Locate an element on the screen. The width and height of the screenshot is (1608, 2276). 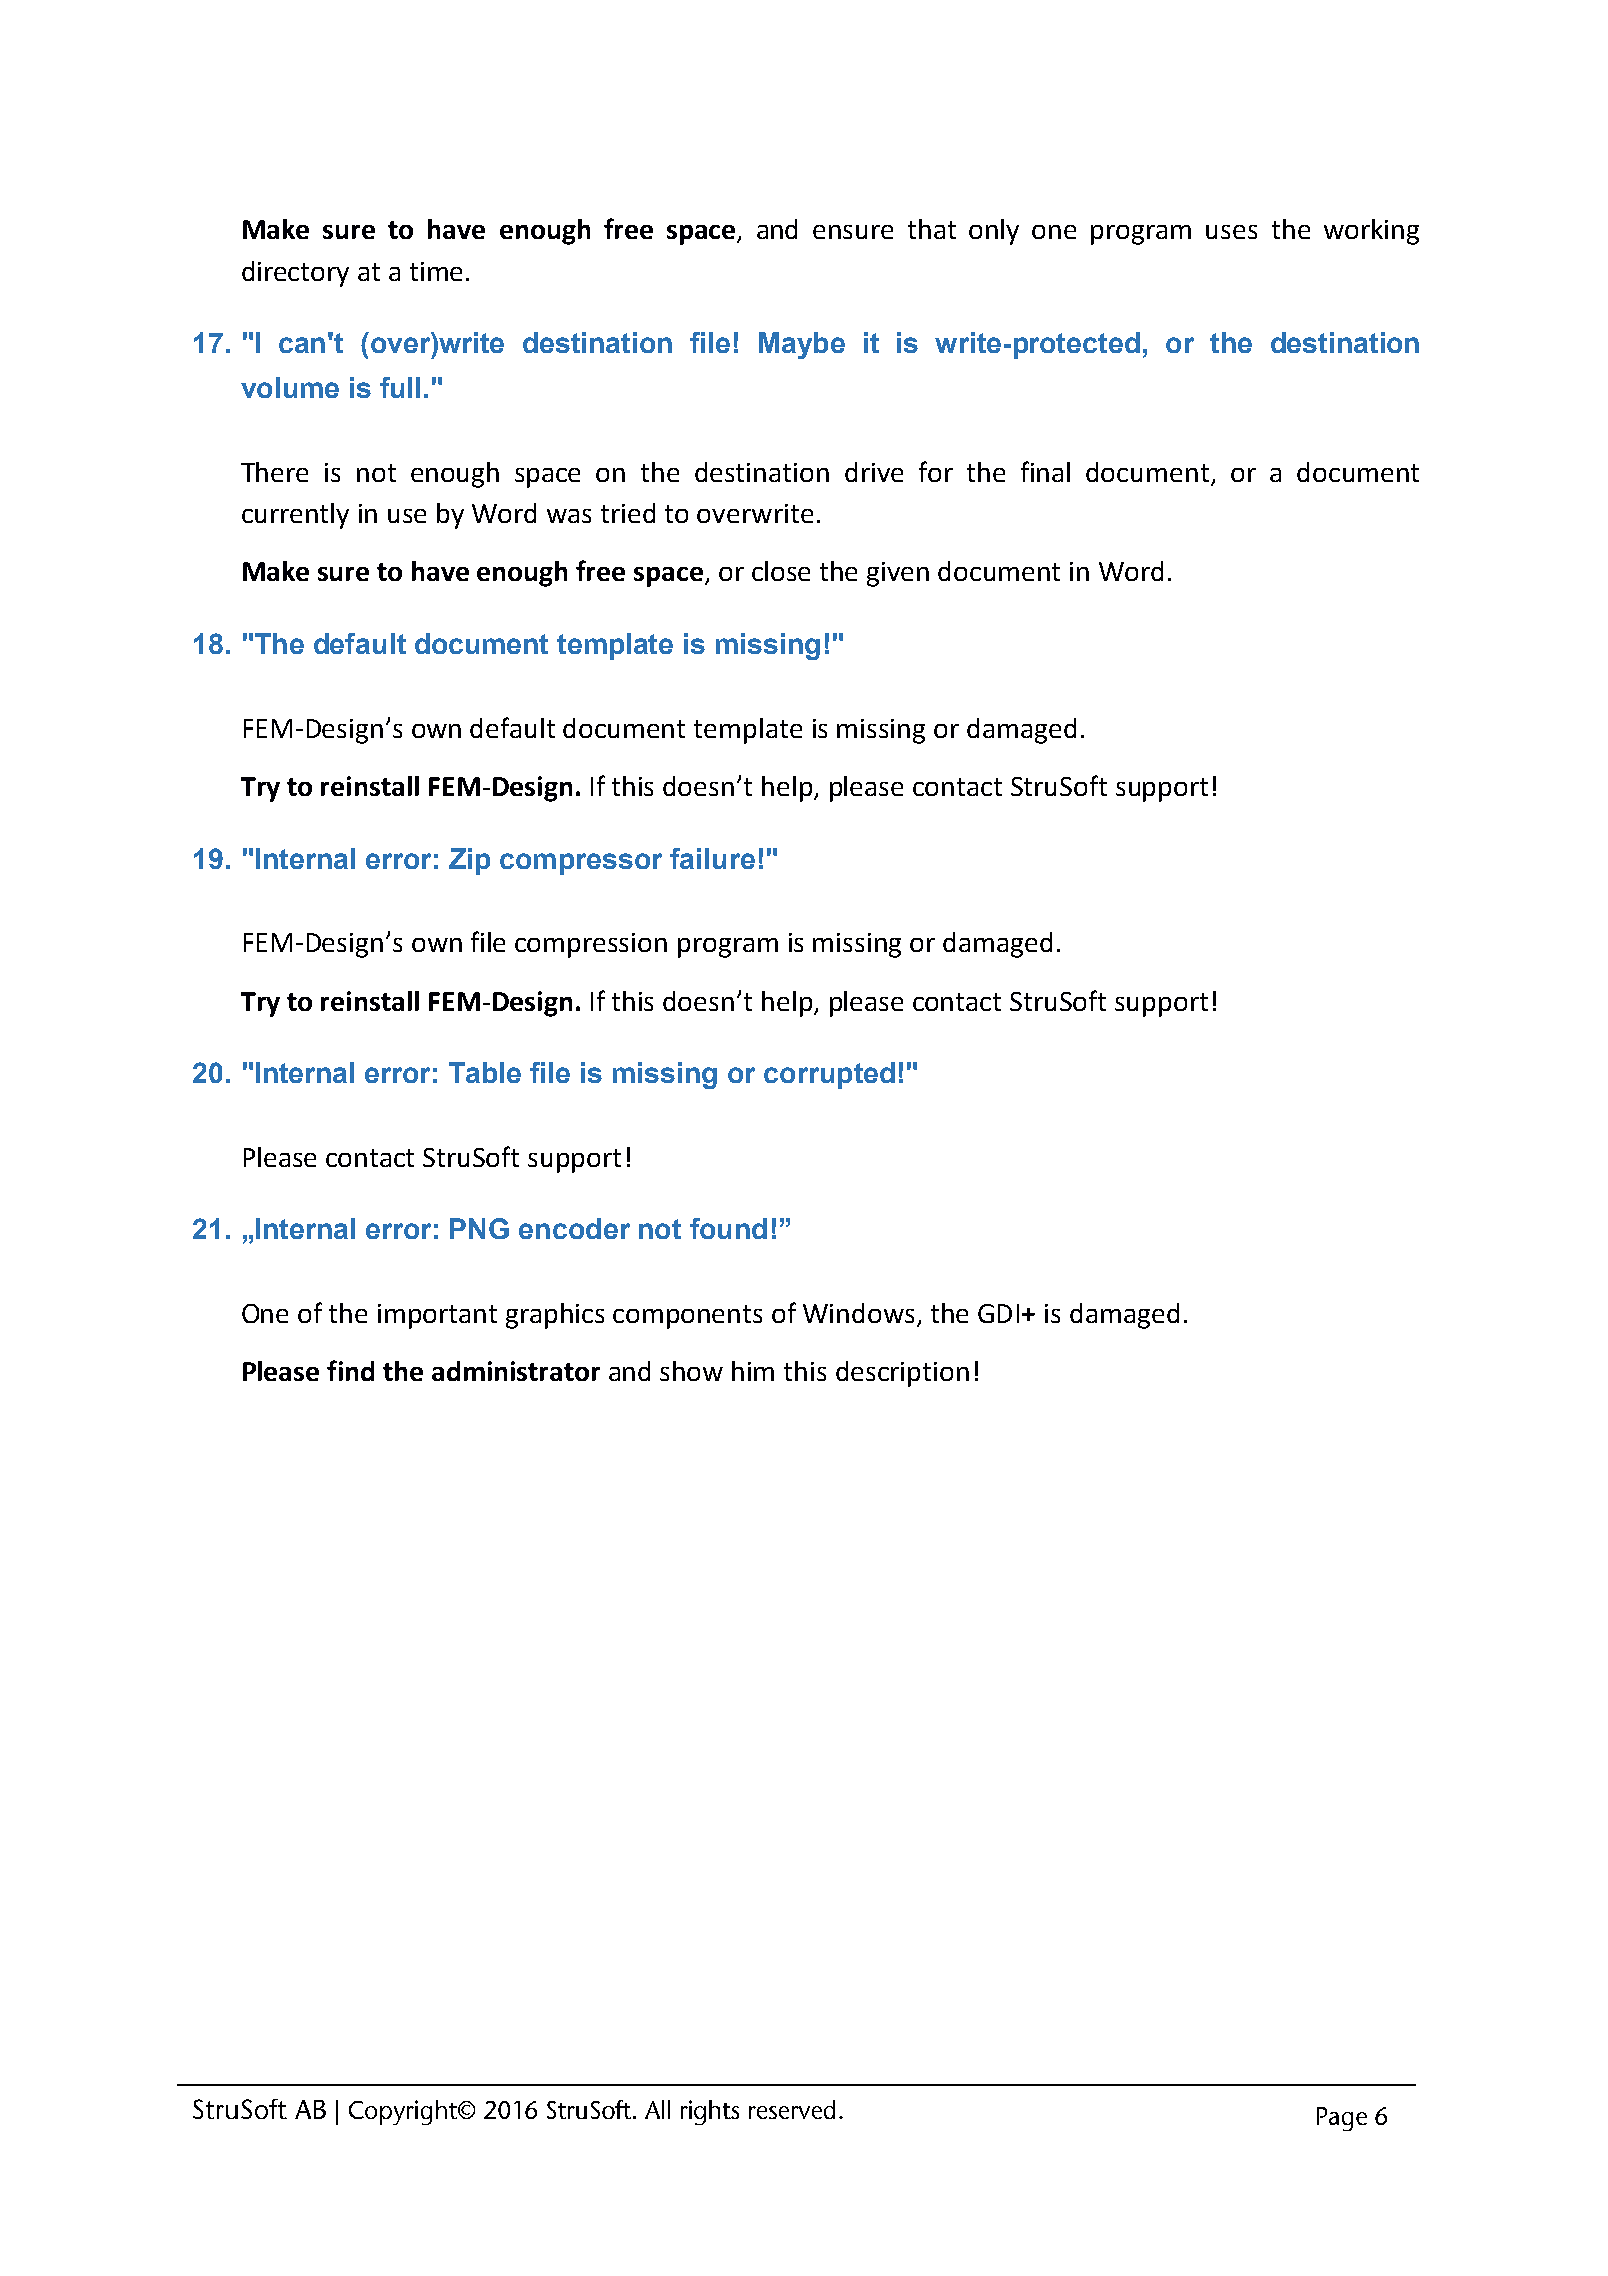
close is located at coordinates (781, 571).
